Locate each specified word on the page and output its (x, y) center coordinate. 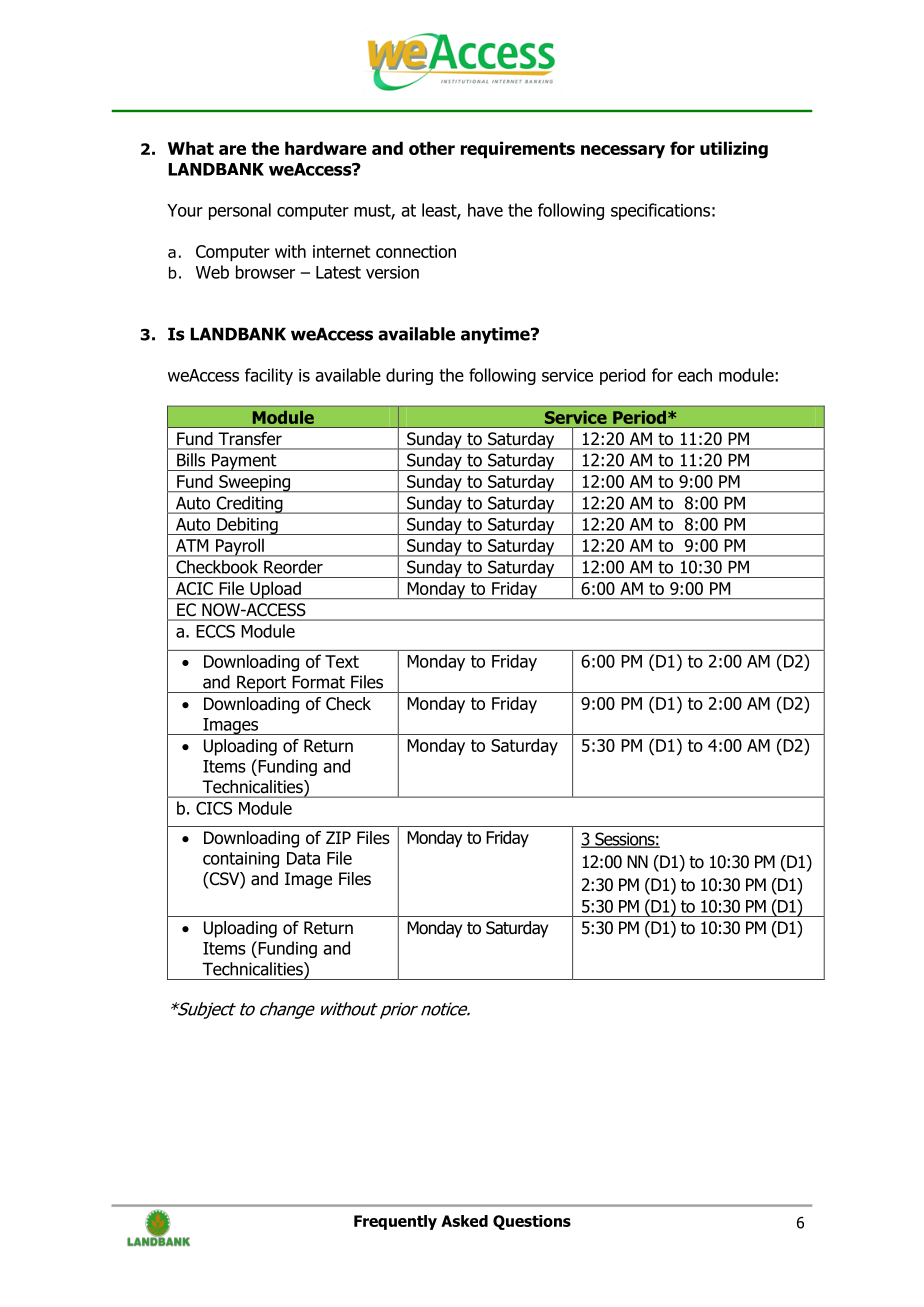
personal (240, 211)
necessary (623, 152)
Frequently (395, 1222)
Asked (464, 1221)
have (485, 210)
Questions (532, 1222)
